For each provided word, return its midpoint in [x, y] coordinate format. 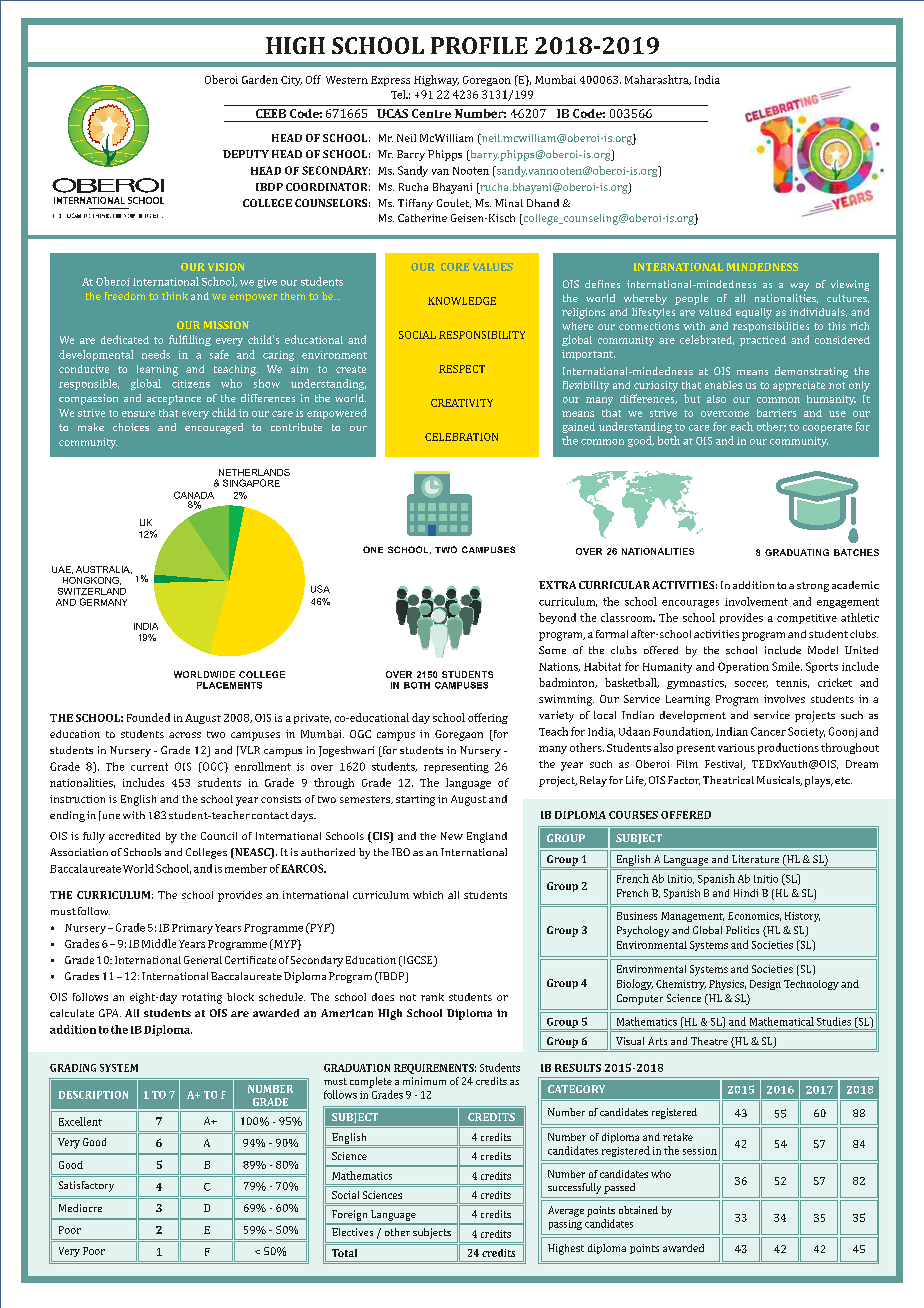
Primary [192, 929]
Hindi [746, 893]
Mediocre [80, 1208]
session [700, 1151]
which [428, 895]
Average [566, 1211]
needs [156, 354]
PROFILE [479, 45]
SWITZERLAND [92, 591]
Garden [260, 79]
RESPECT [462, 369]
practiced [763, 341]
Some [552, 650]
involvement [756, 601]
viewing [850, 285]
